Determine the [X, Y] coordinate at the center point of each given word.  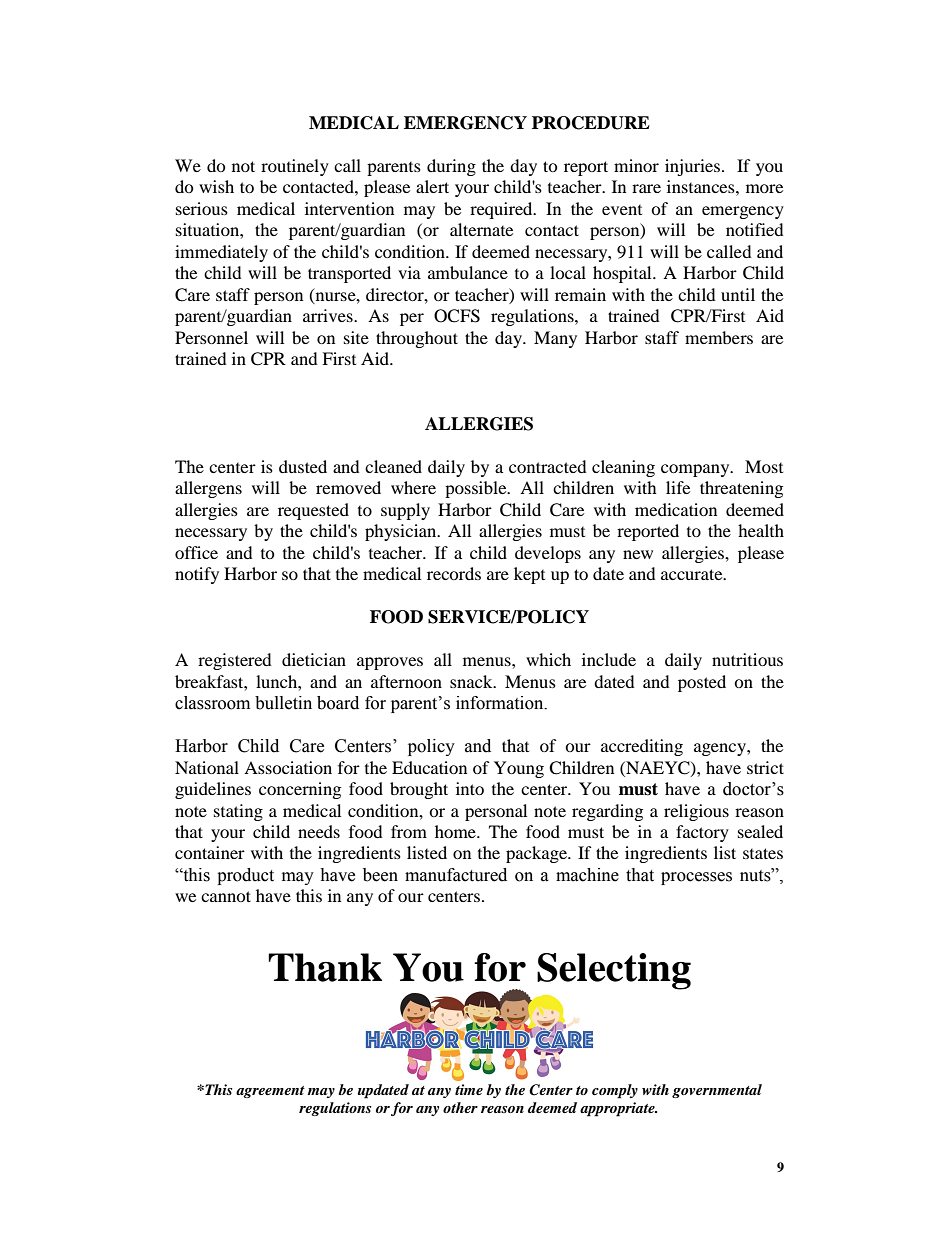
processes [696, 878]
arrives [329, 315]
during [451, 167]
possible [477, 489]
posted [702, 683]
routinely [295, 167]
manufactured [456, 875]
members [719, 337]
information [501, 703]
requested [313, 511]
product [245, 876]
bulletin [283, 703]
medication [676, 509]
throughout [417, 339]
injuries [692, 167]
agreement [270, 1092]
